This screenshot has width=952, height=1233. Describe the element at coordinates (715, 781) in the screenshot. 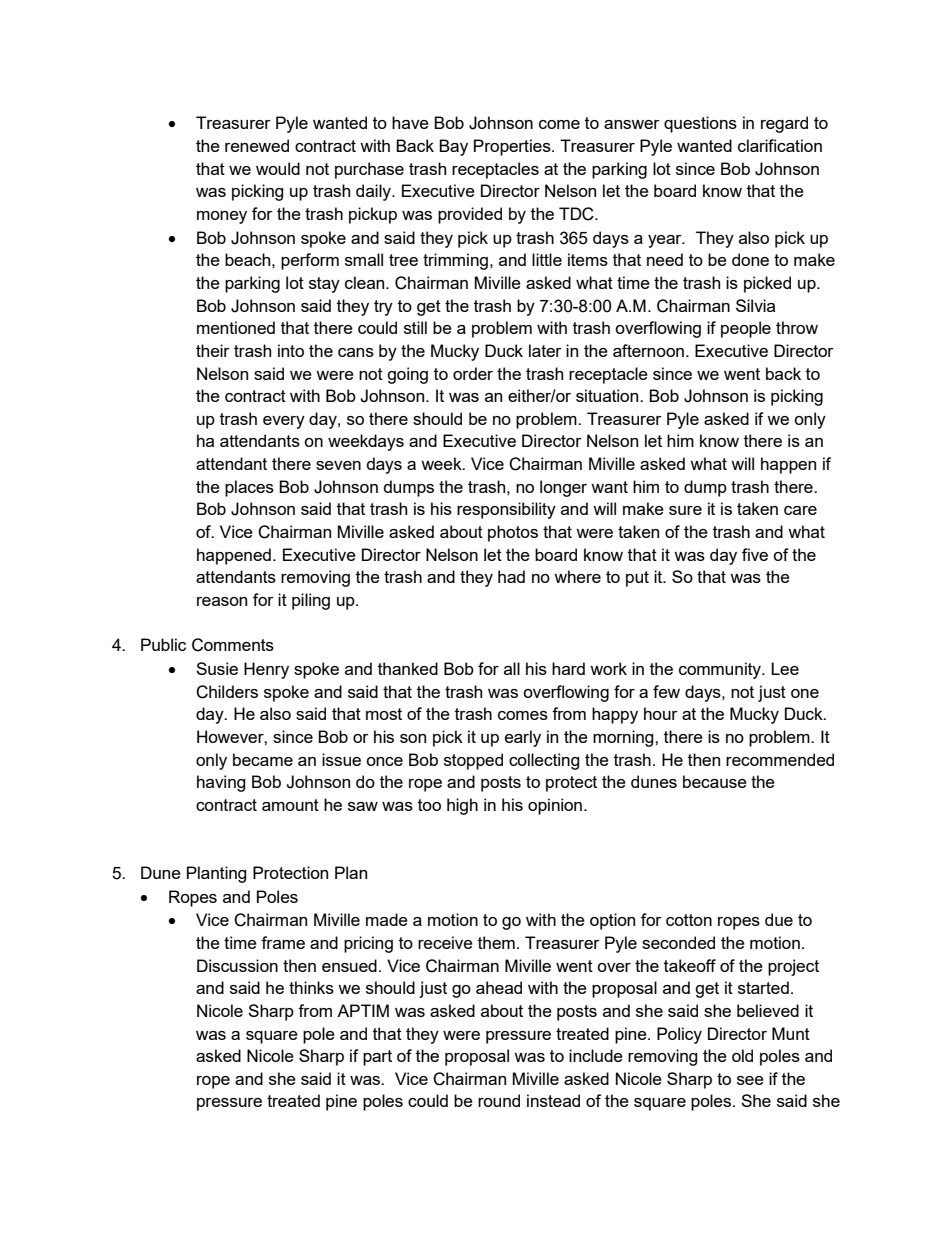

I see `because` at that location.
